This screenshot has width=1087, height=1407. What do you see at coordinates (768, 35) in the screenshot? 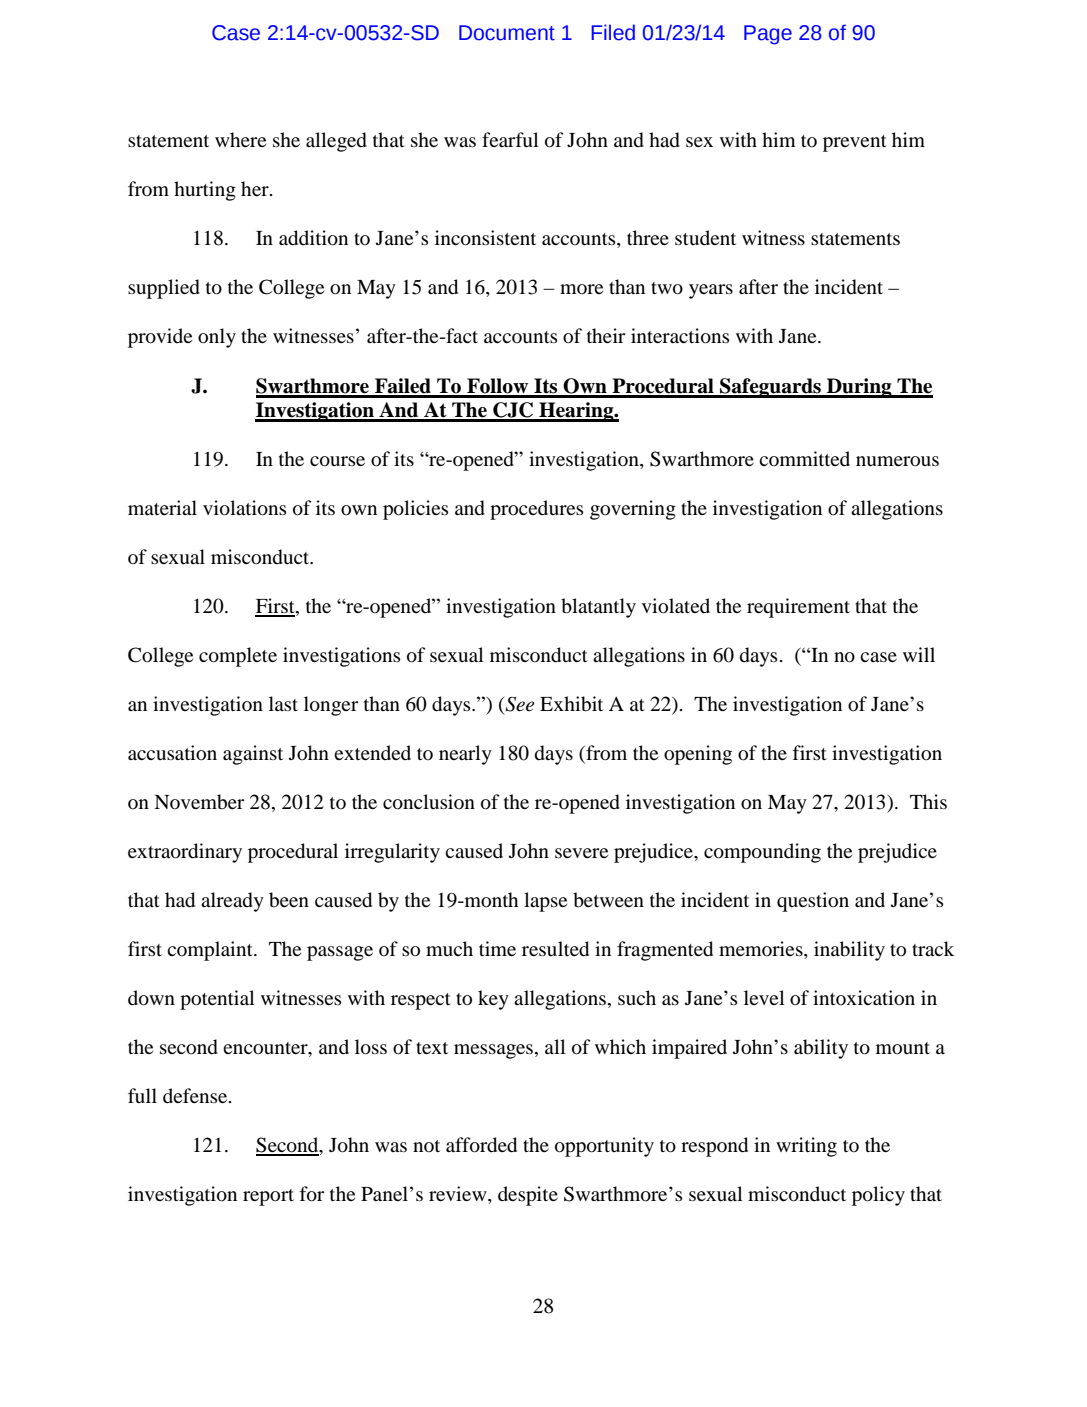
I see `Page` at bounding box center [768, 35].
